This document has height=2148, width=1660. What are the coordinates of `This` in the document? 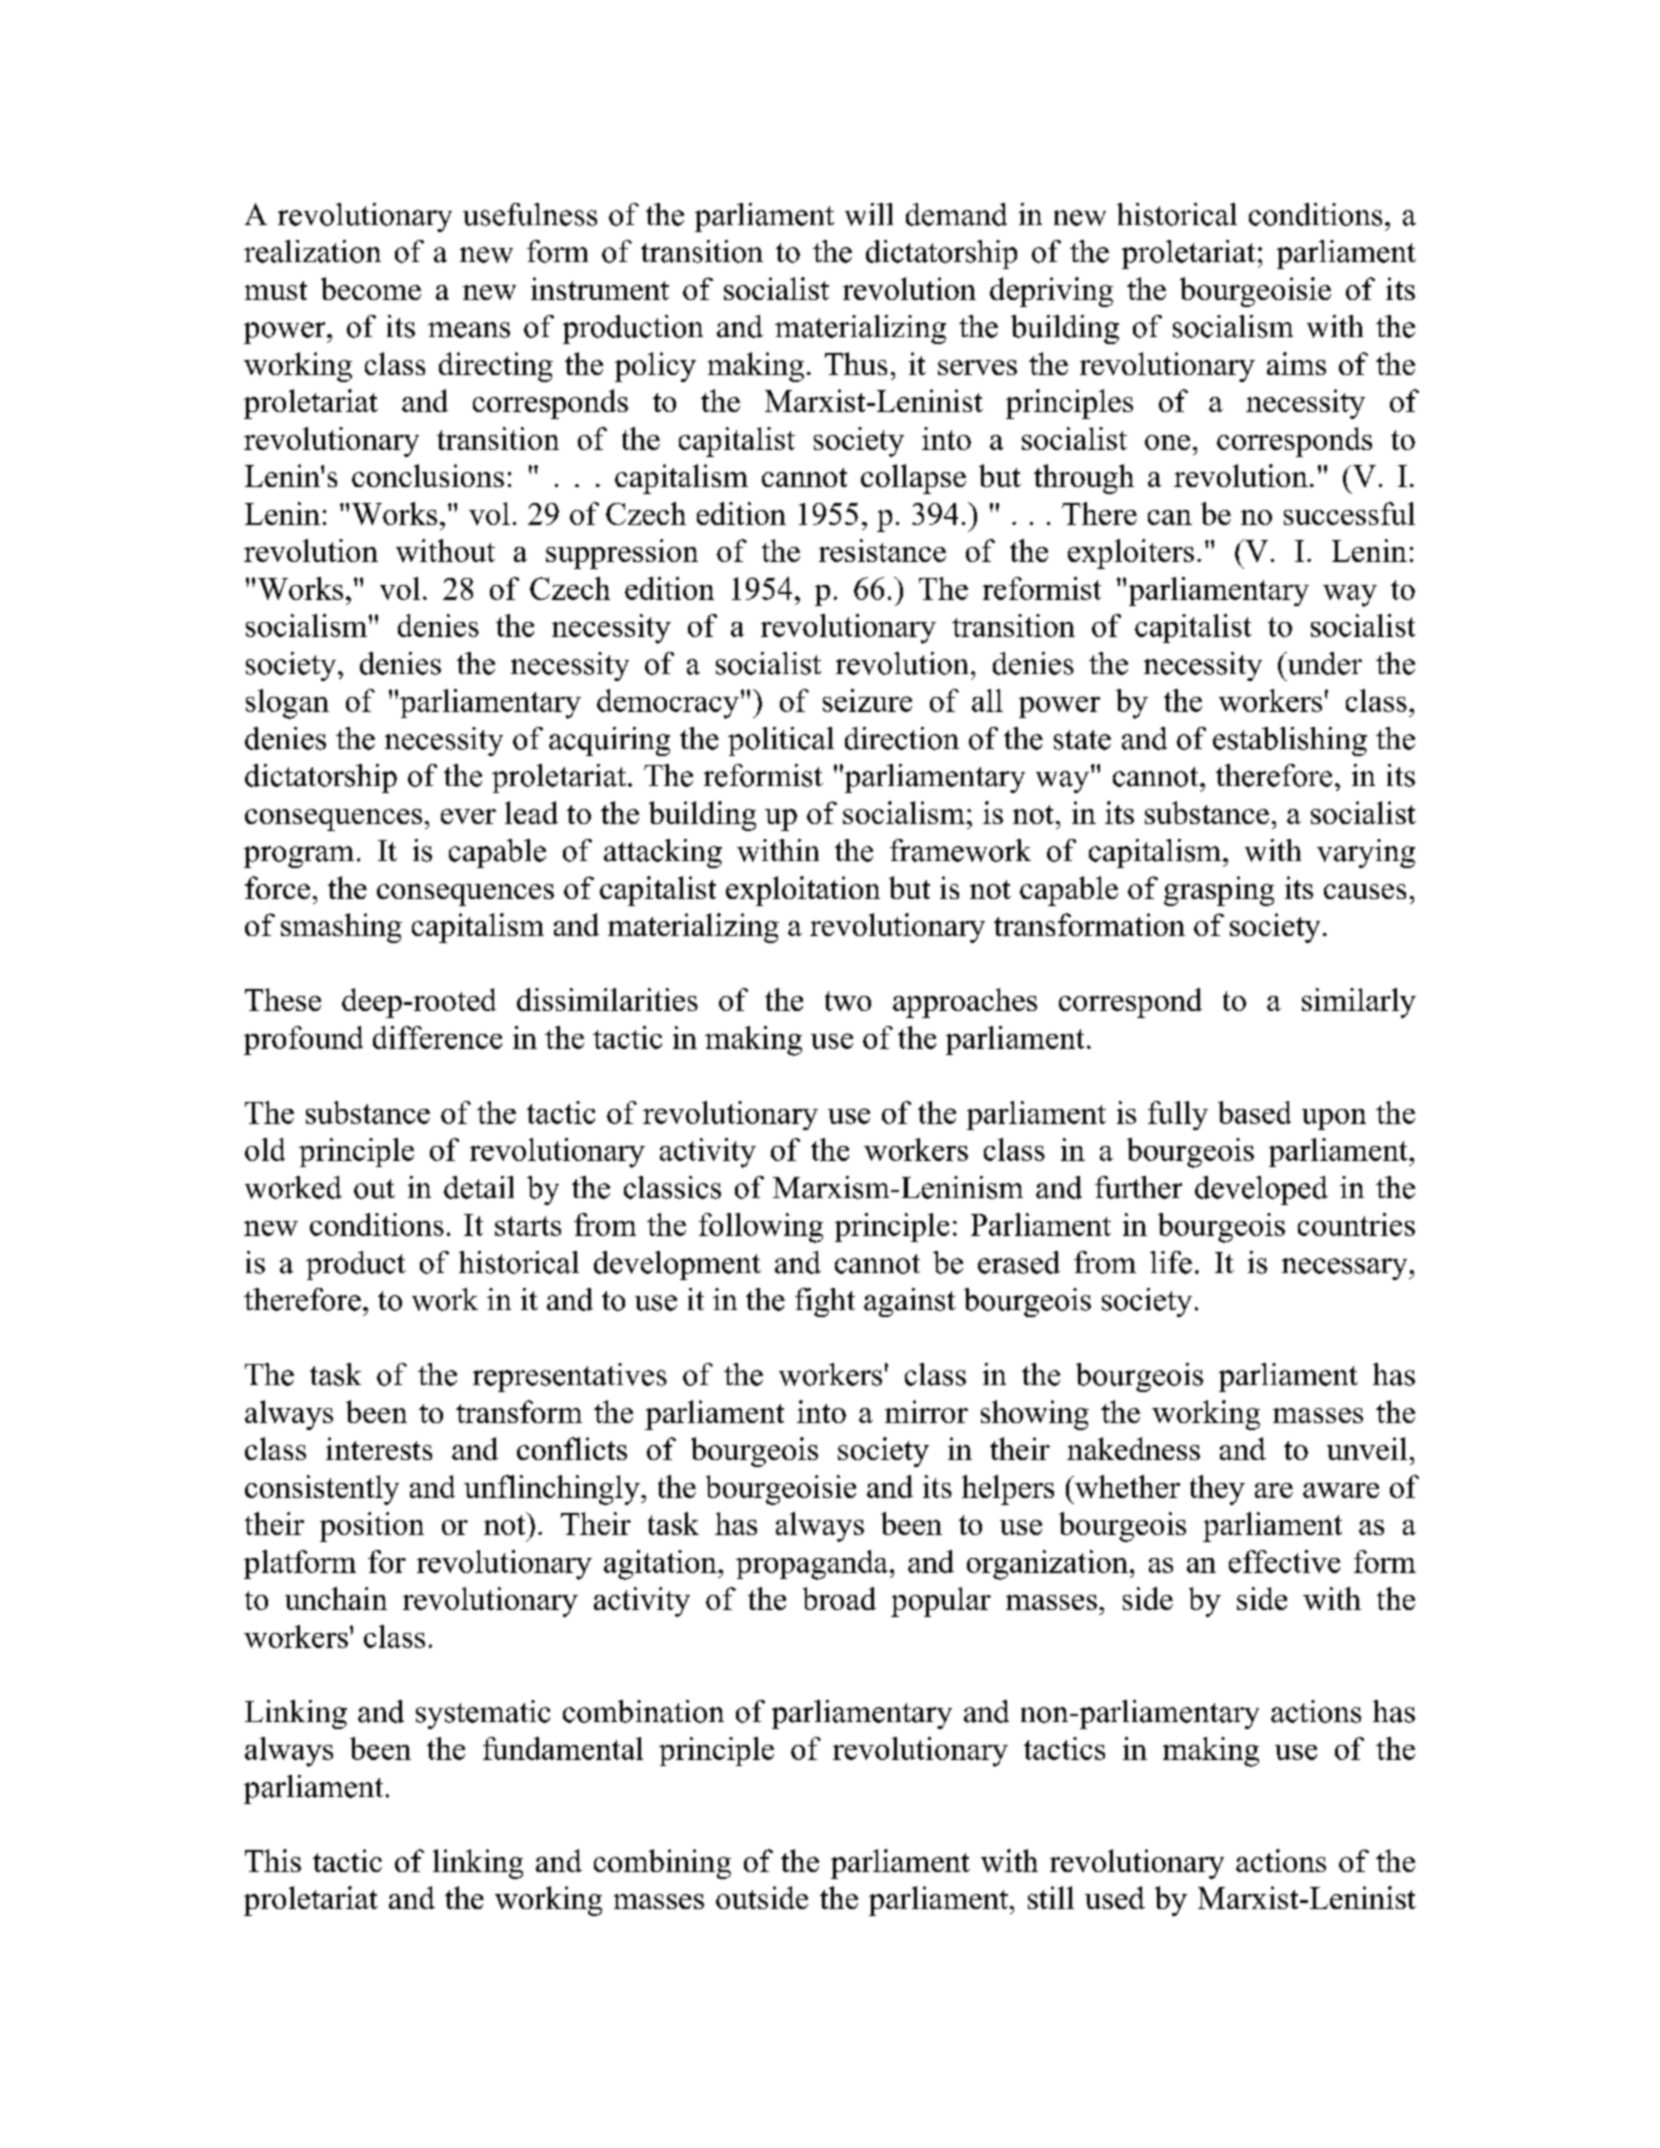 It's located at (273, 1860).
